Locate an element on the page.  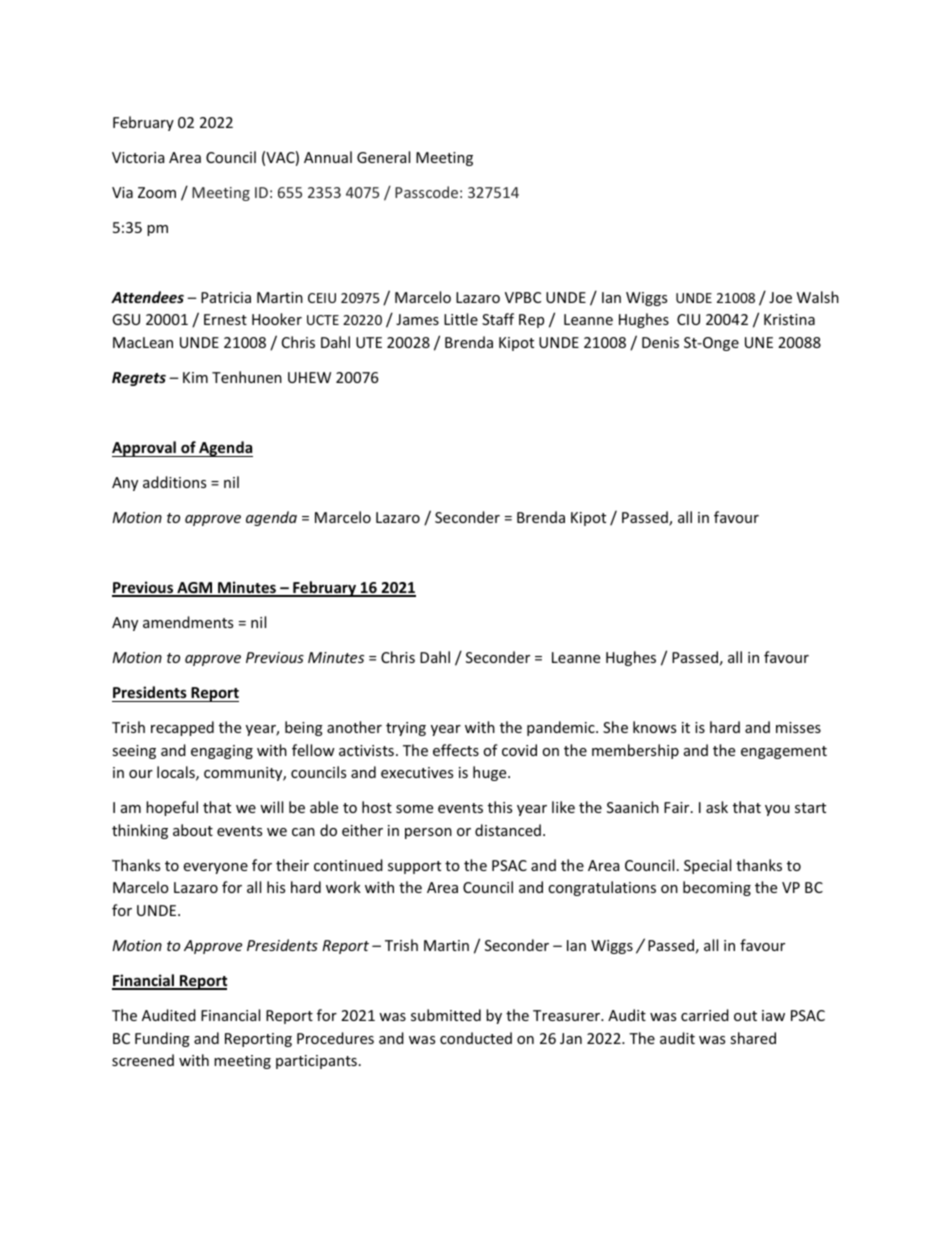
Denis is located at coordinates (660, 342).
